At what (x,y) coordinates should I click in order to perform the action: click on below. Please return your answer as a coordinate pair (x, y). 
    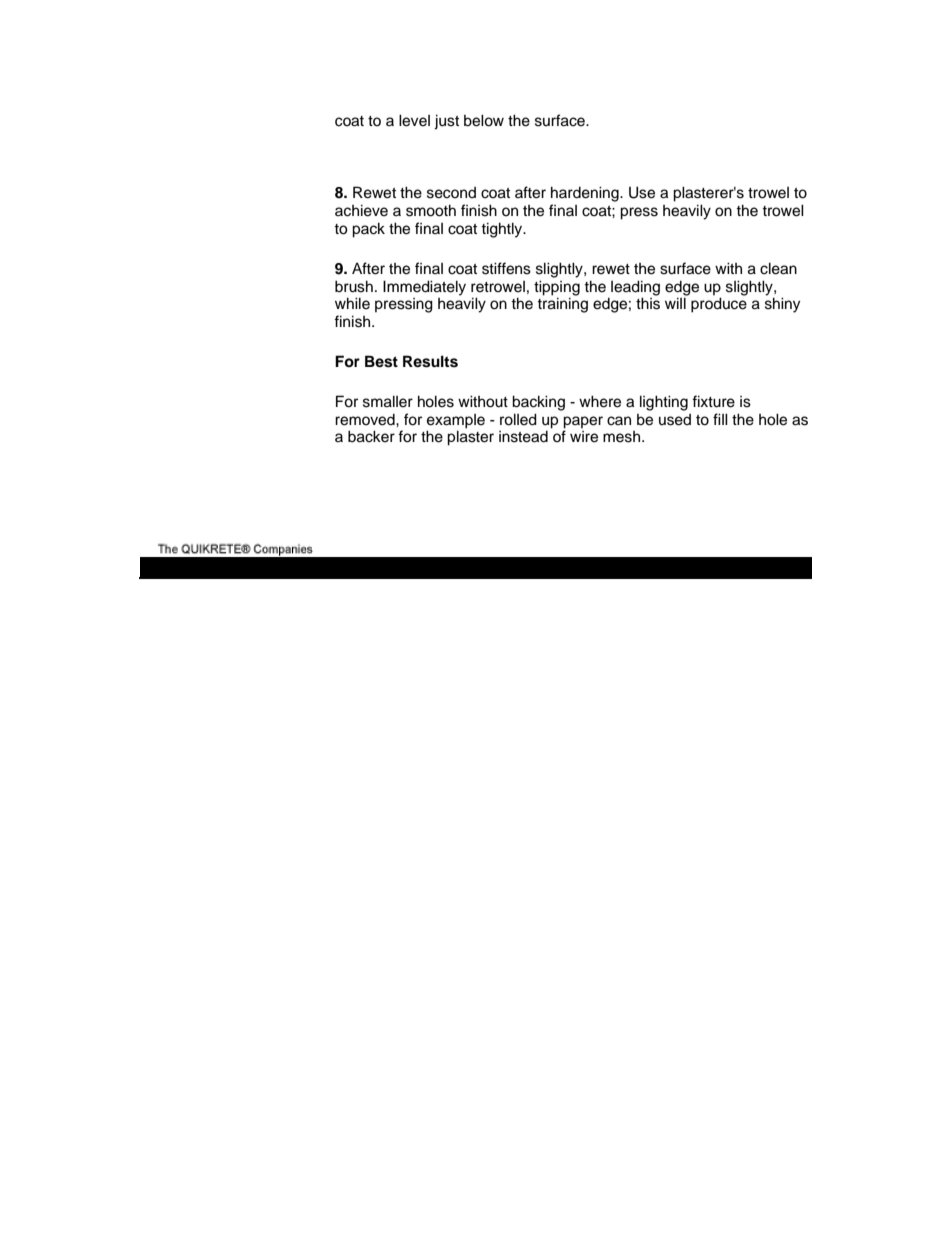
    Looking at the image, I should click on (484, 120).
